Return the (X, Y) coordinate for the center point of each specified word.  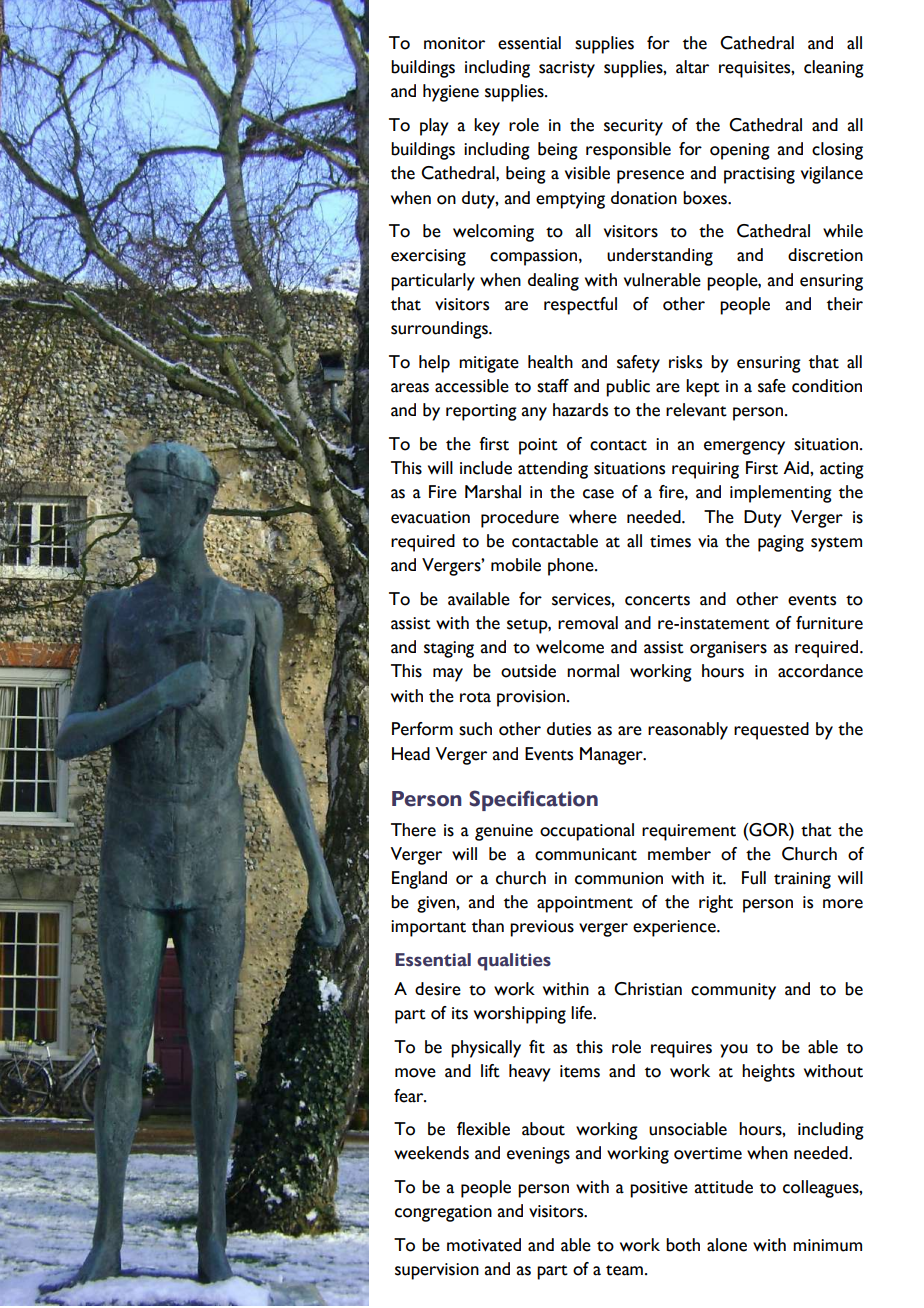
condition (827, 386)
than (488, 926)
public (628, 388)
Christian (648, 989)
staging (449, 649)
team (624, 1270)
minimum (827, 1245)
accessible (472, 386)
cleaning (834, 69)
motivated (484, 1245)
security (633, 127)
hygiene (451, 93)
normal (593, 671)
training (802, 880)
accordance (820, 671)
